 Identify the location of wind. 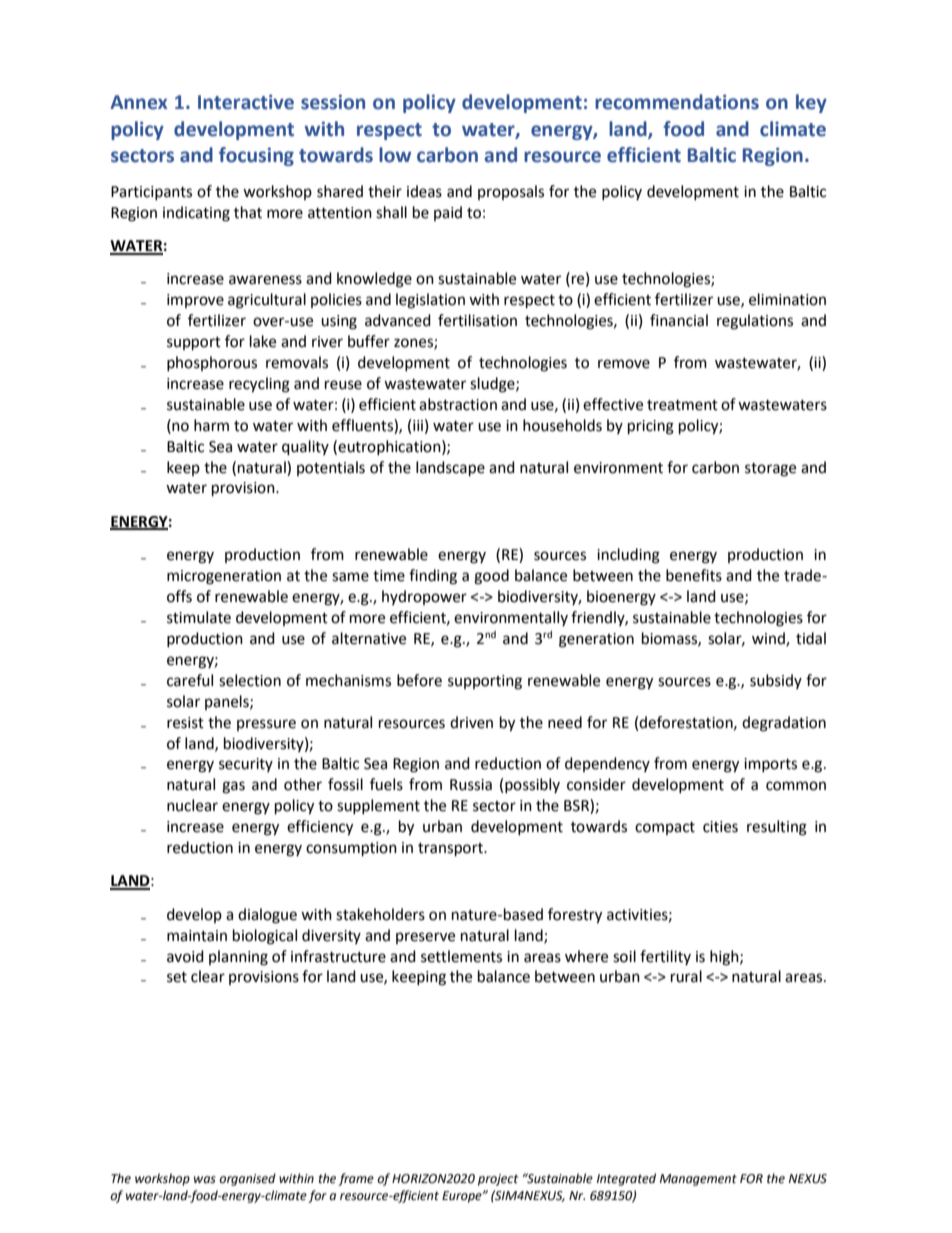
(769, 639).
